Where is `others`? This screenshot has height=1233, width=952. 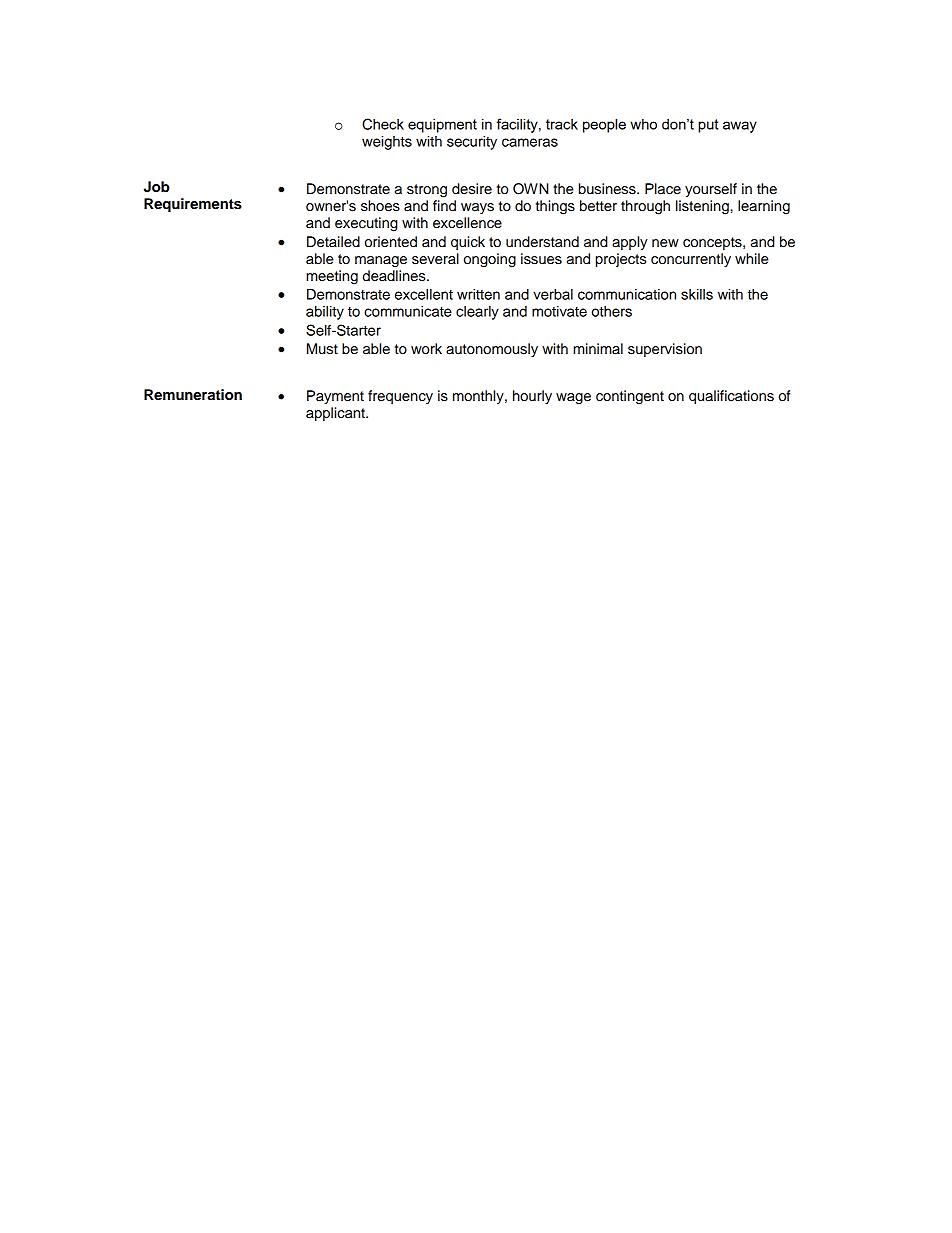
others is located at coordinates (612, 311).
